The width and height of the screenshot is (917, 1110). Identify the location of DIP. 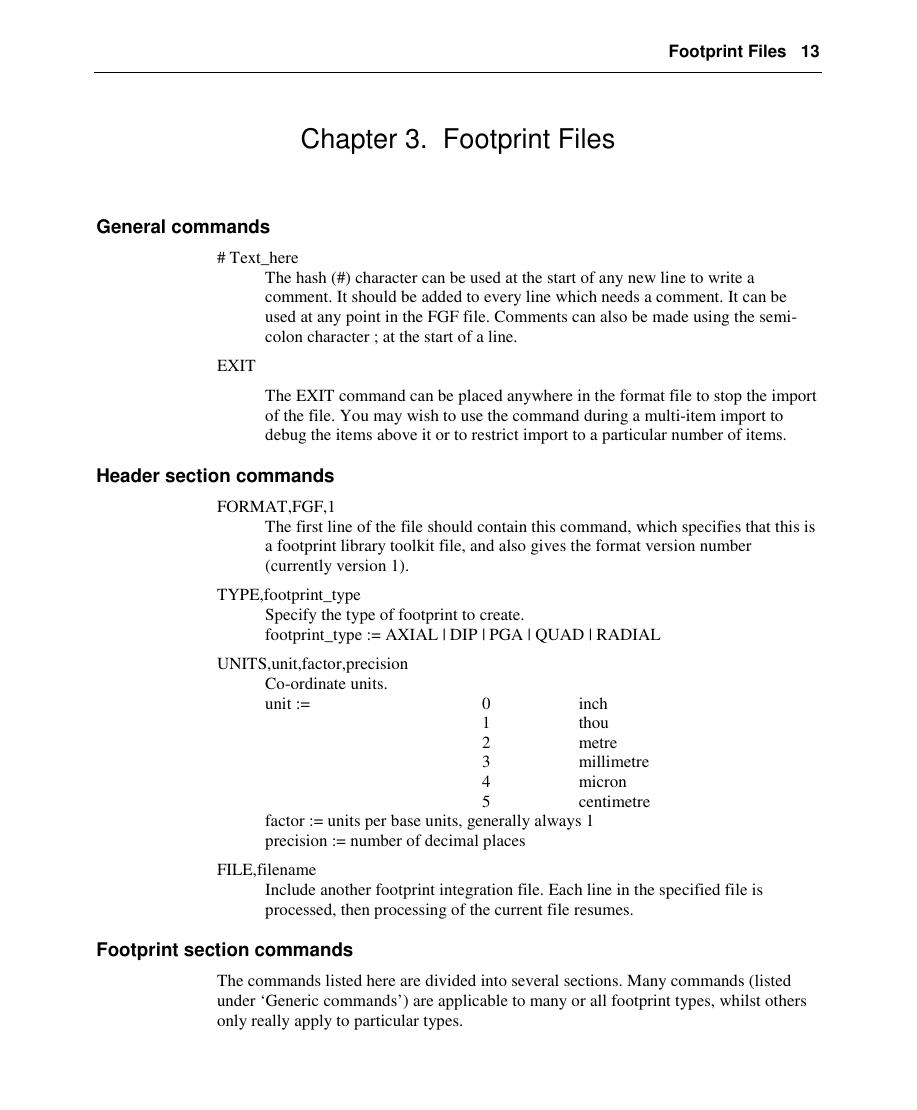
(463, 634).
